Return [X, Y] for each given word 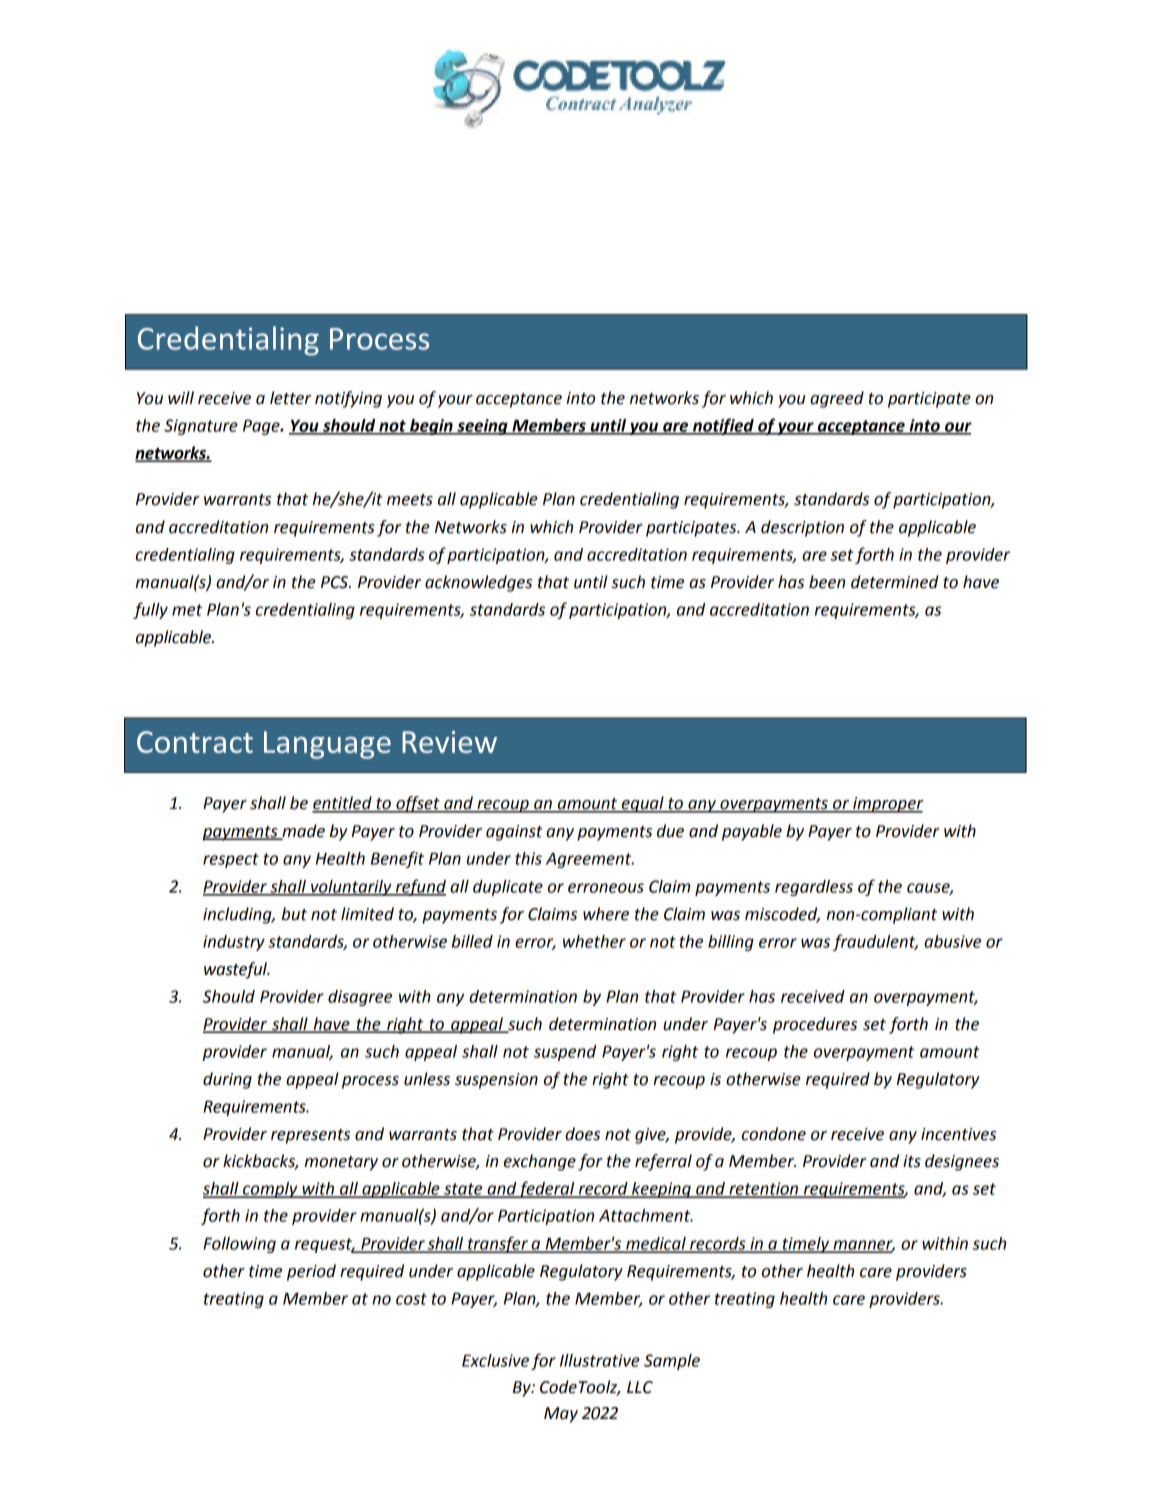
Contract [195, 742]
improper [887, 805]
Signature [201, 427]
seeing [482, 427]
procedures [815, 1025]
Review [449, 742]
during [227, 1080]
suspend [565, 1053]
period [311, 1272]
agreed [837, 399]
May [561, 1415]
